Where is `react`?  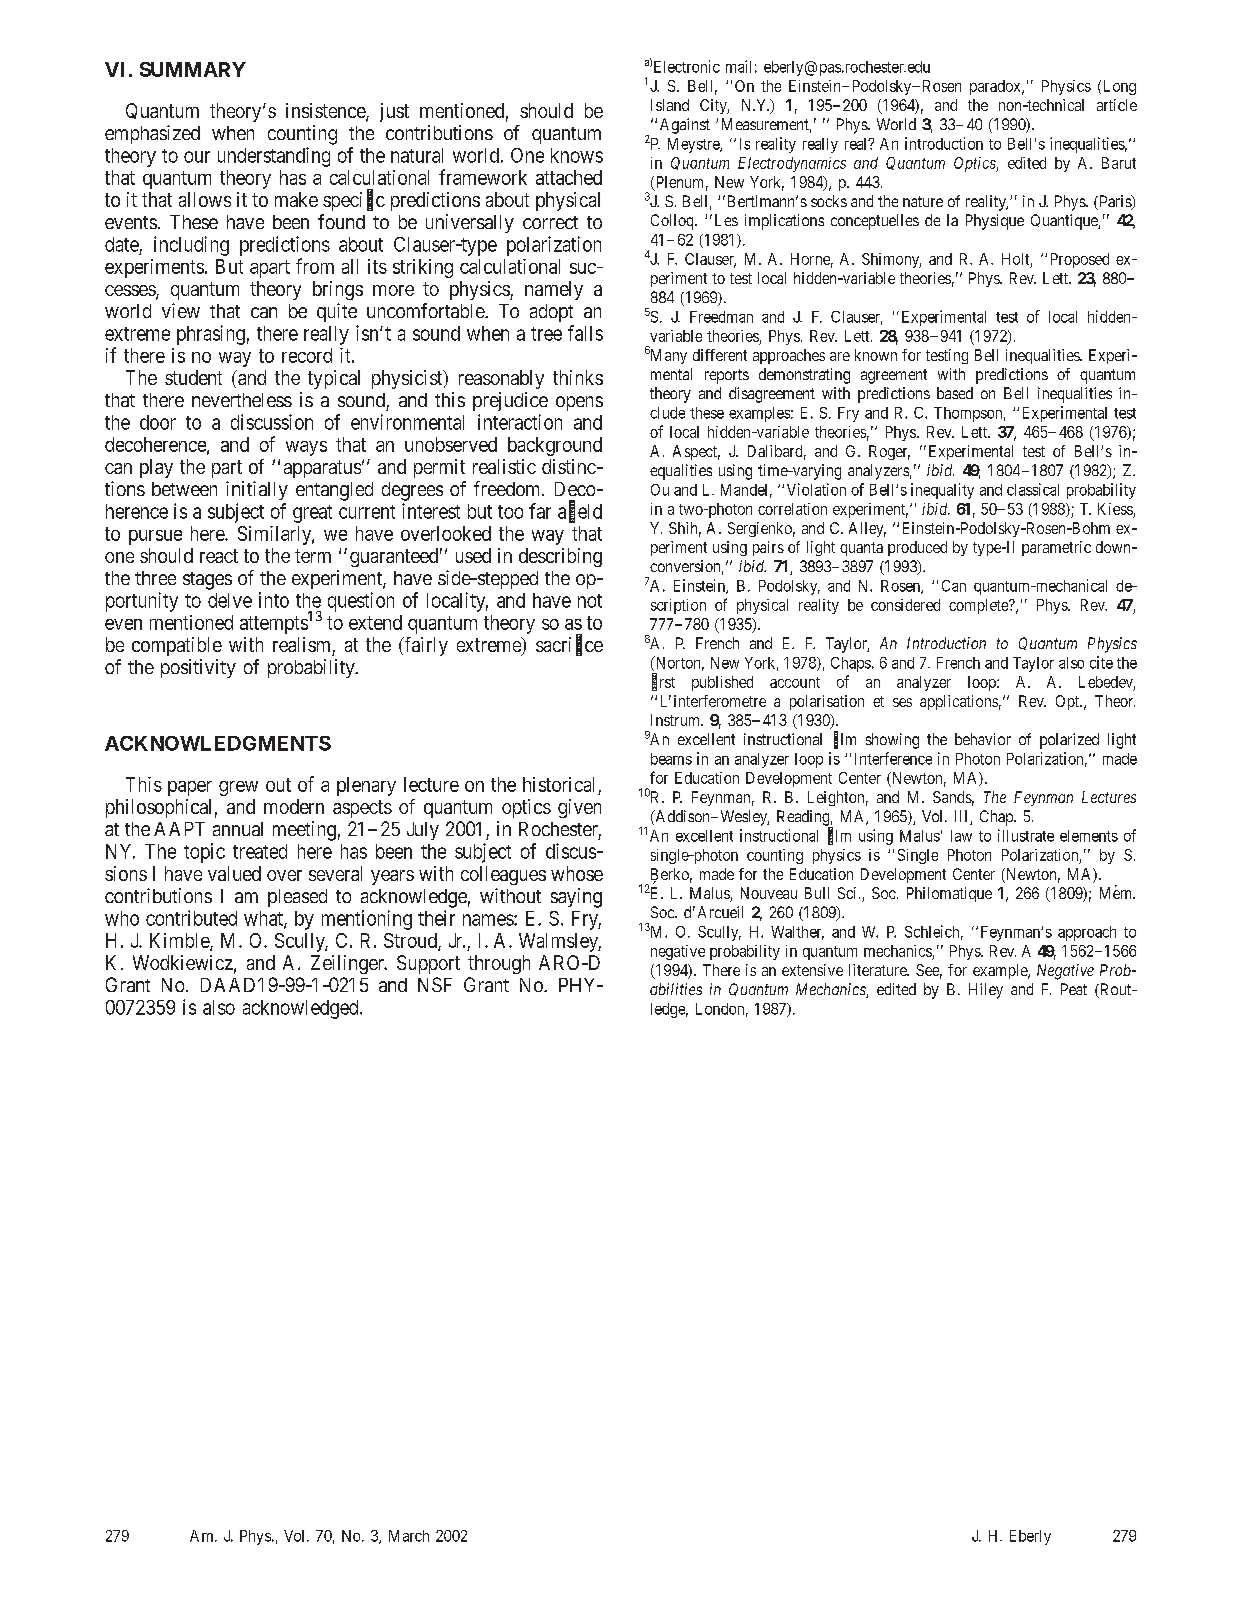 react is located at coordinates (219, 556).
